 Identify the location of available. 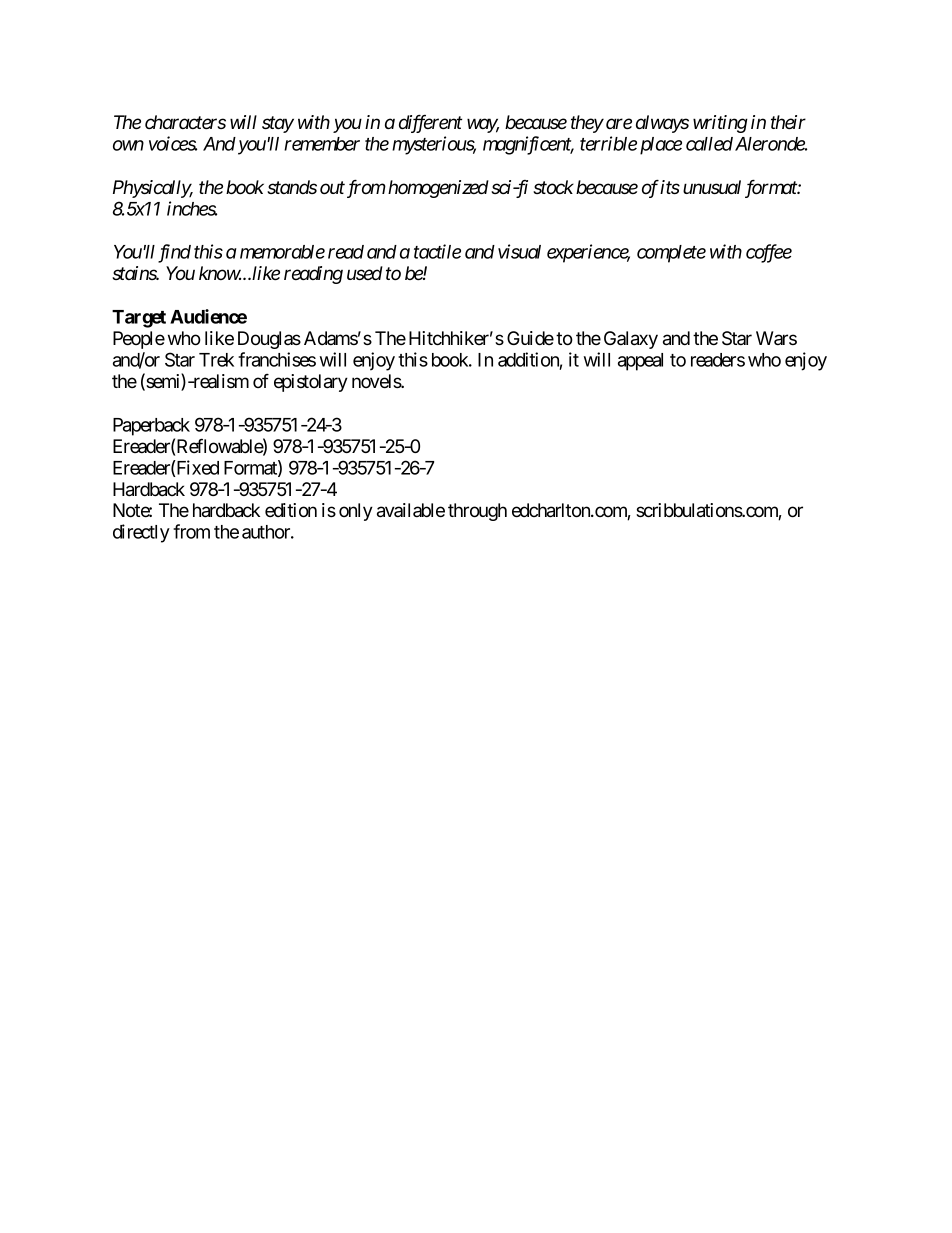
(411, 510).
